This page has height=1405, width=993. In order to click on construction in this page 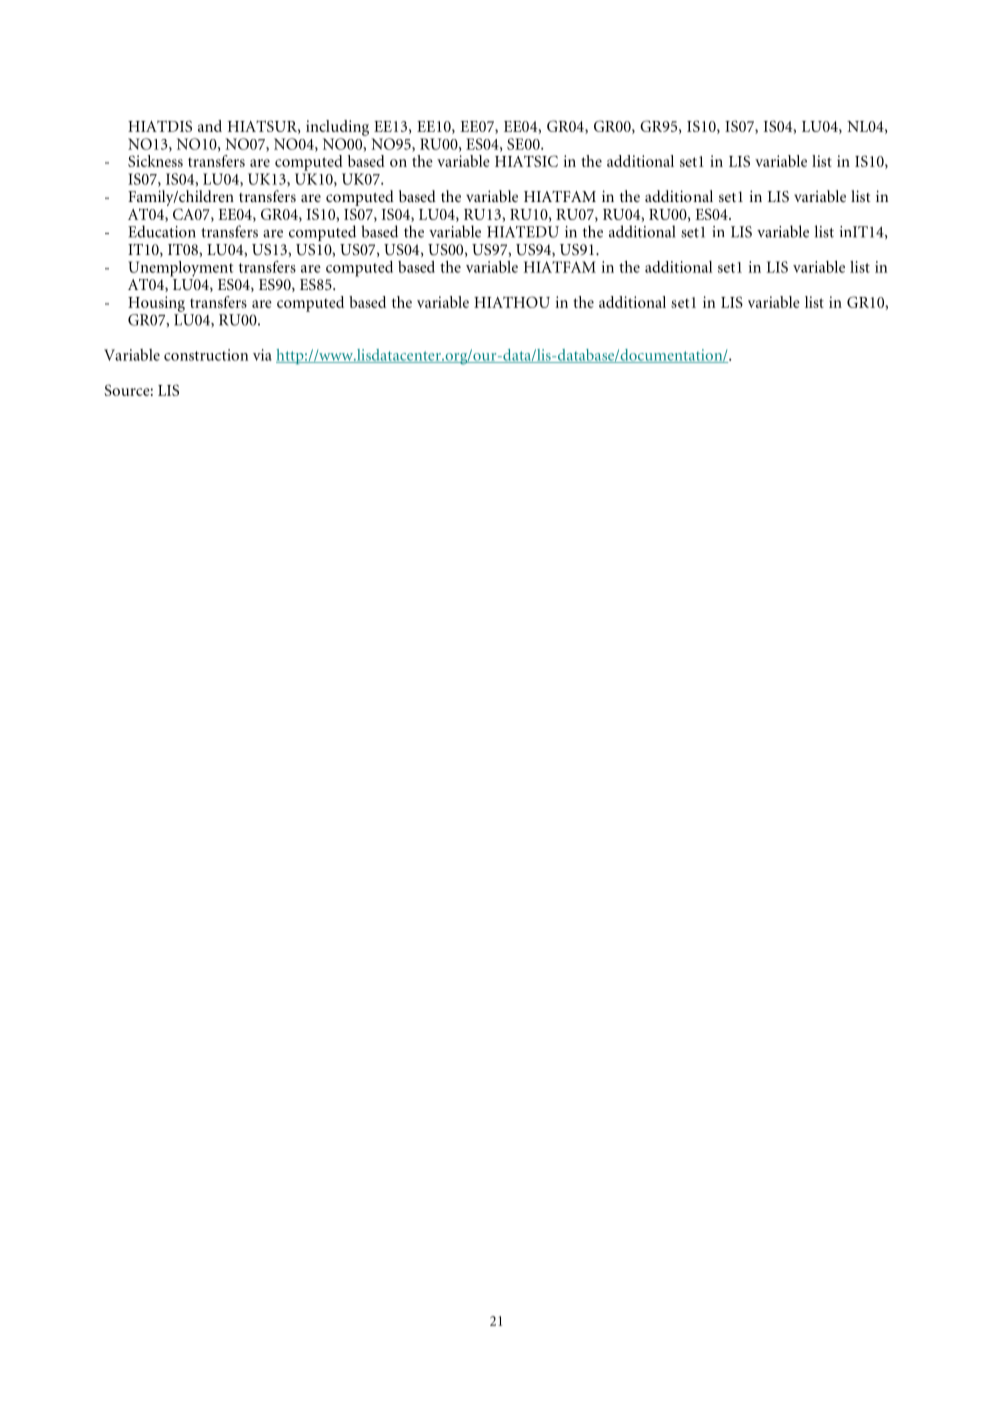, I will do `click(206, 355)`.
